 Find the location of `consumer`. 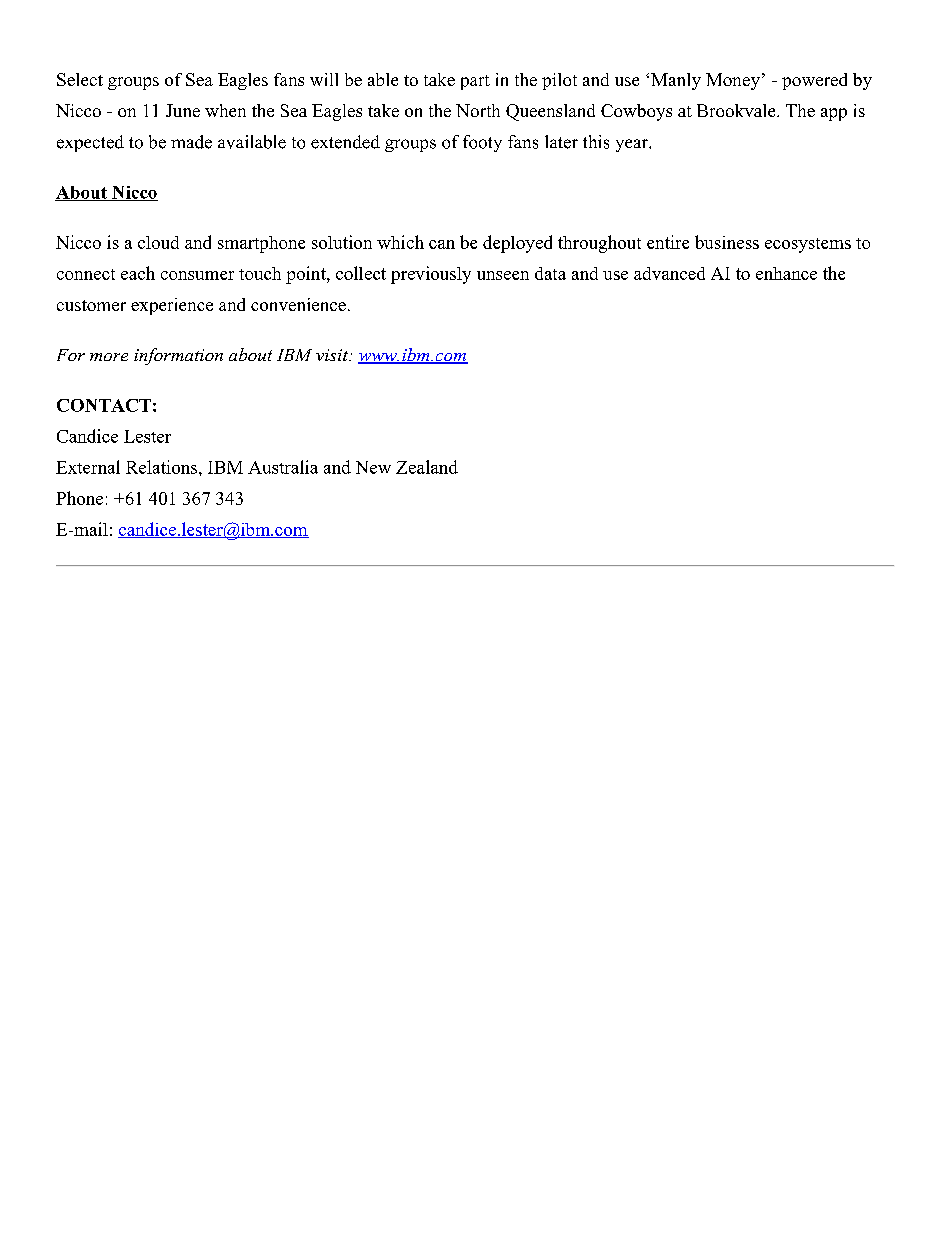

consumer is located at coordinates (197, 275).
